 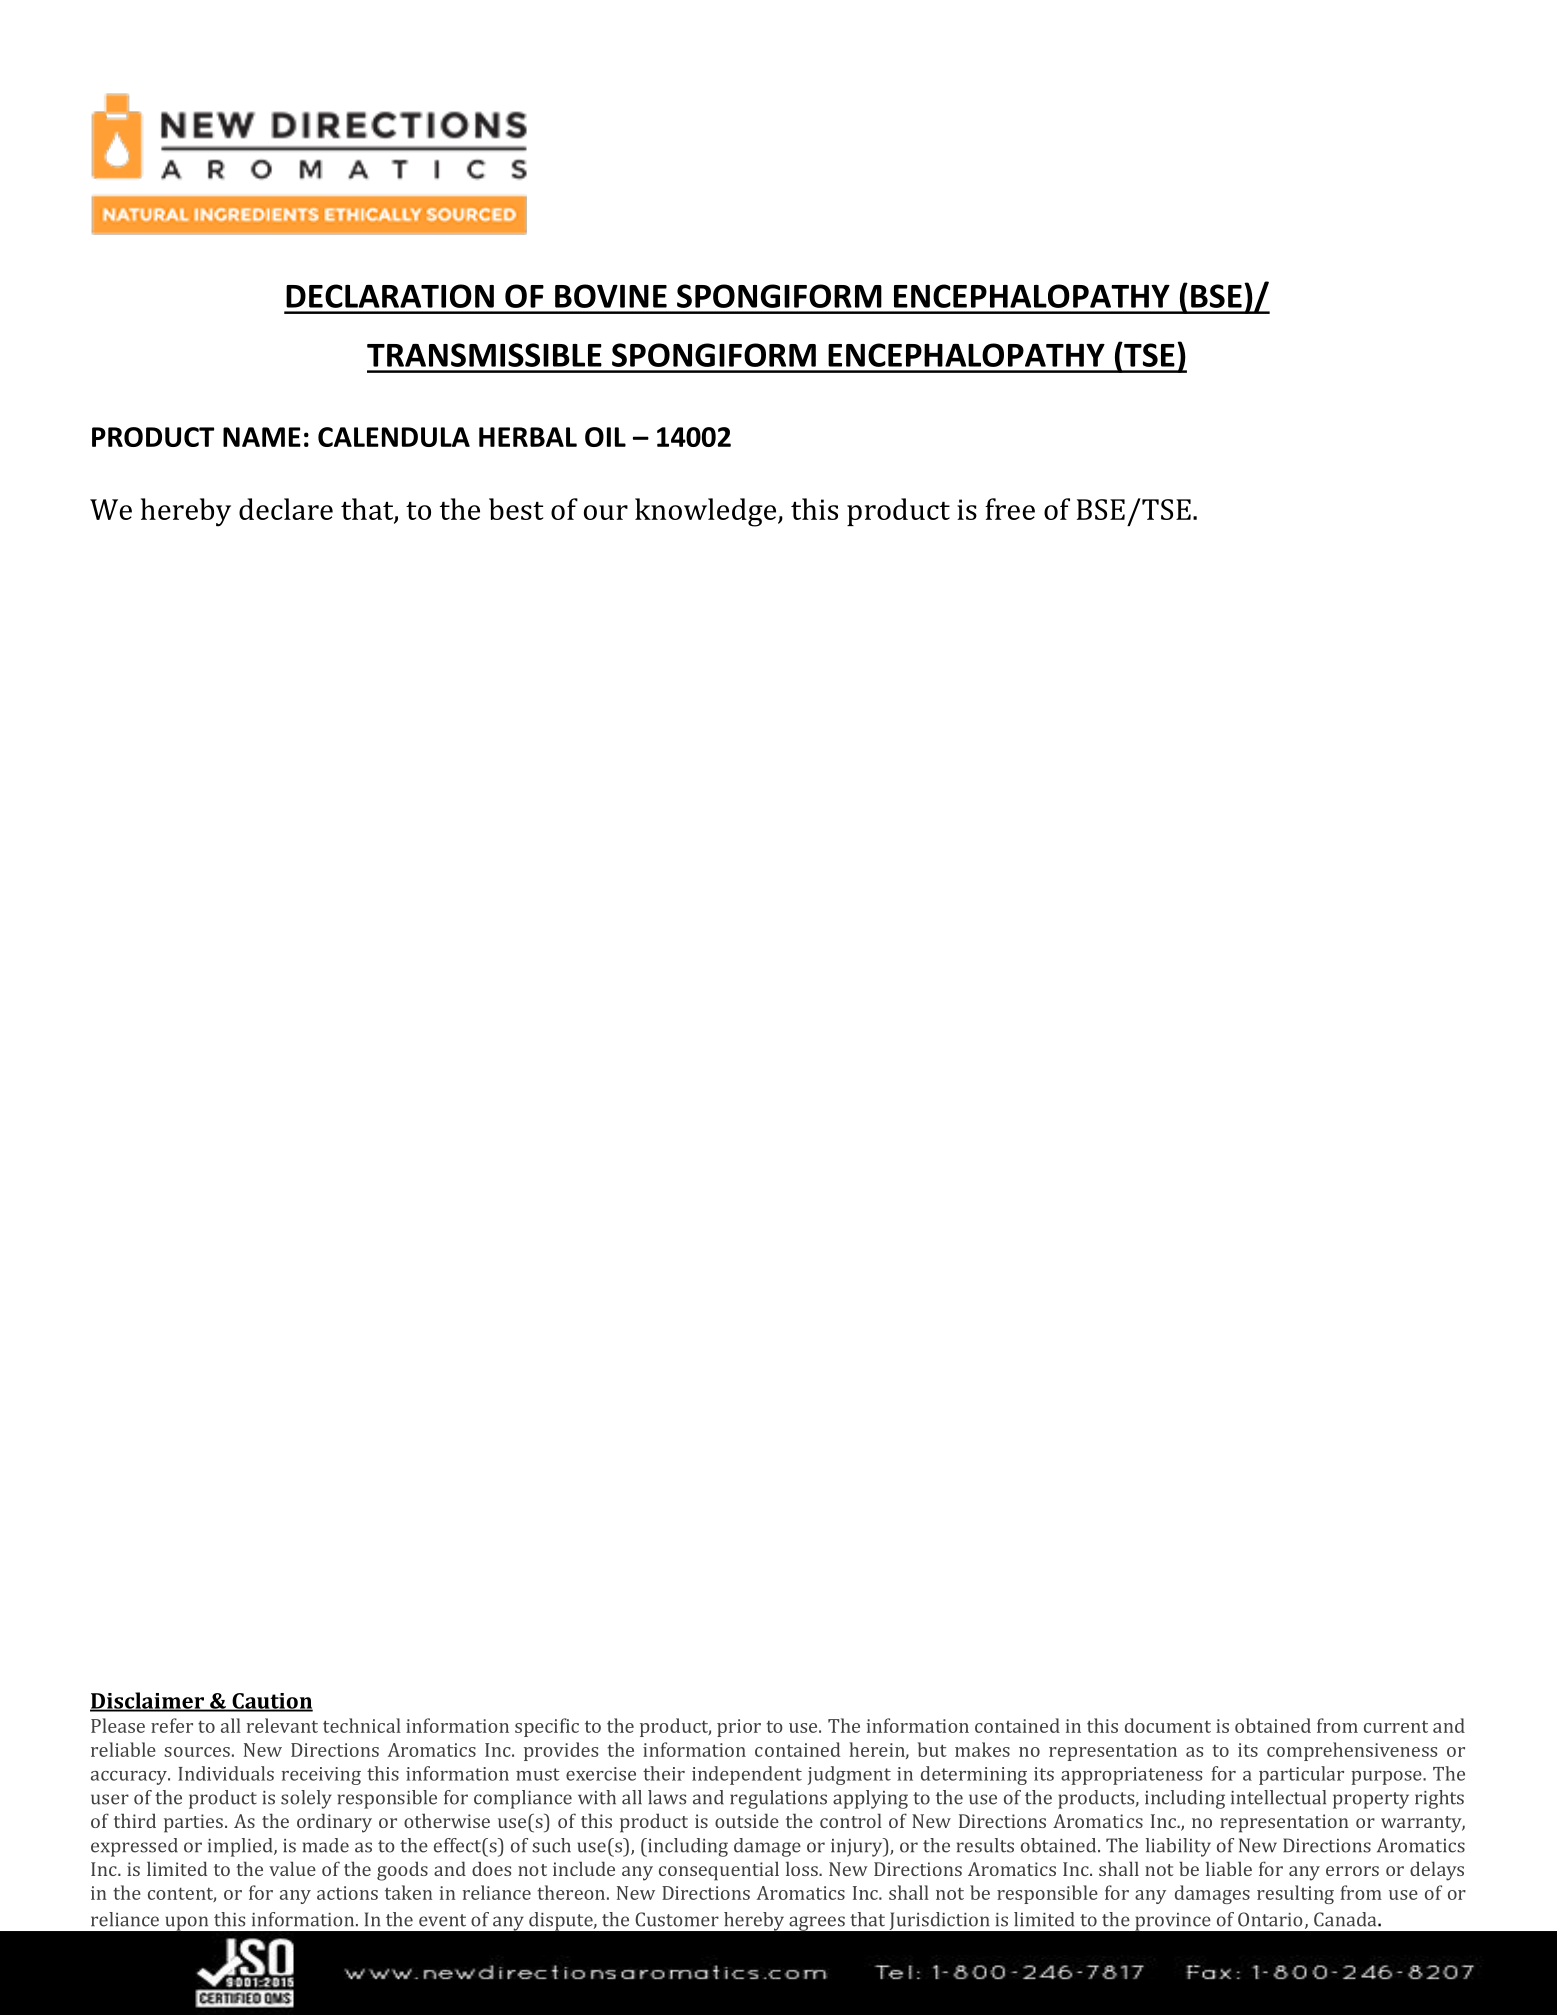 I want to click on loss, so click(x=803, y=1868).
